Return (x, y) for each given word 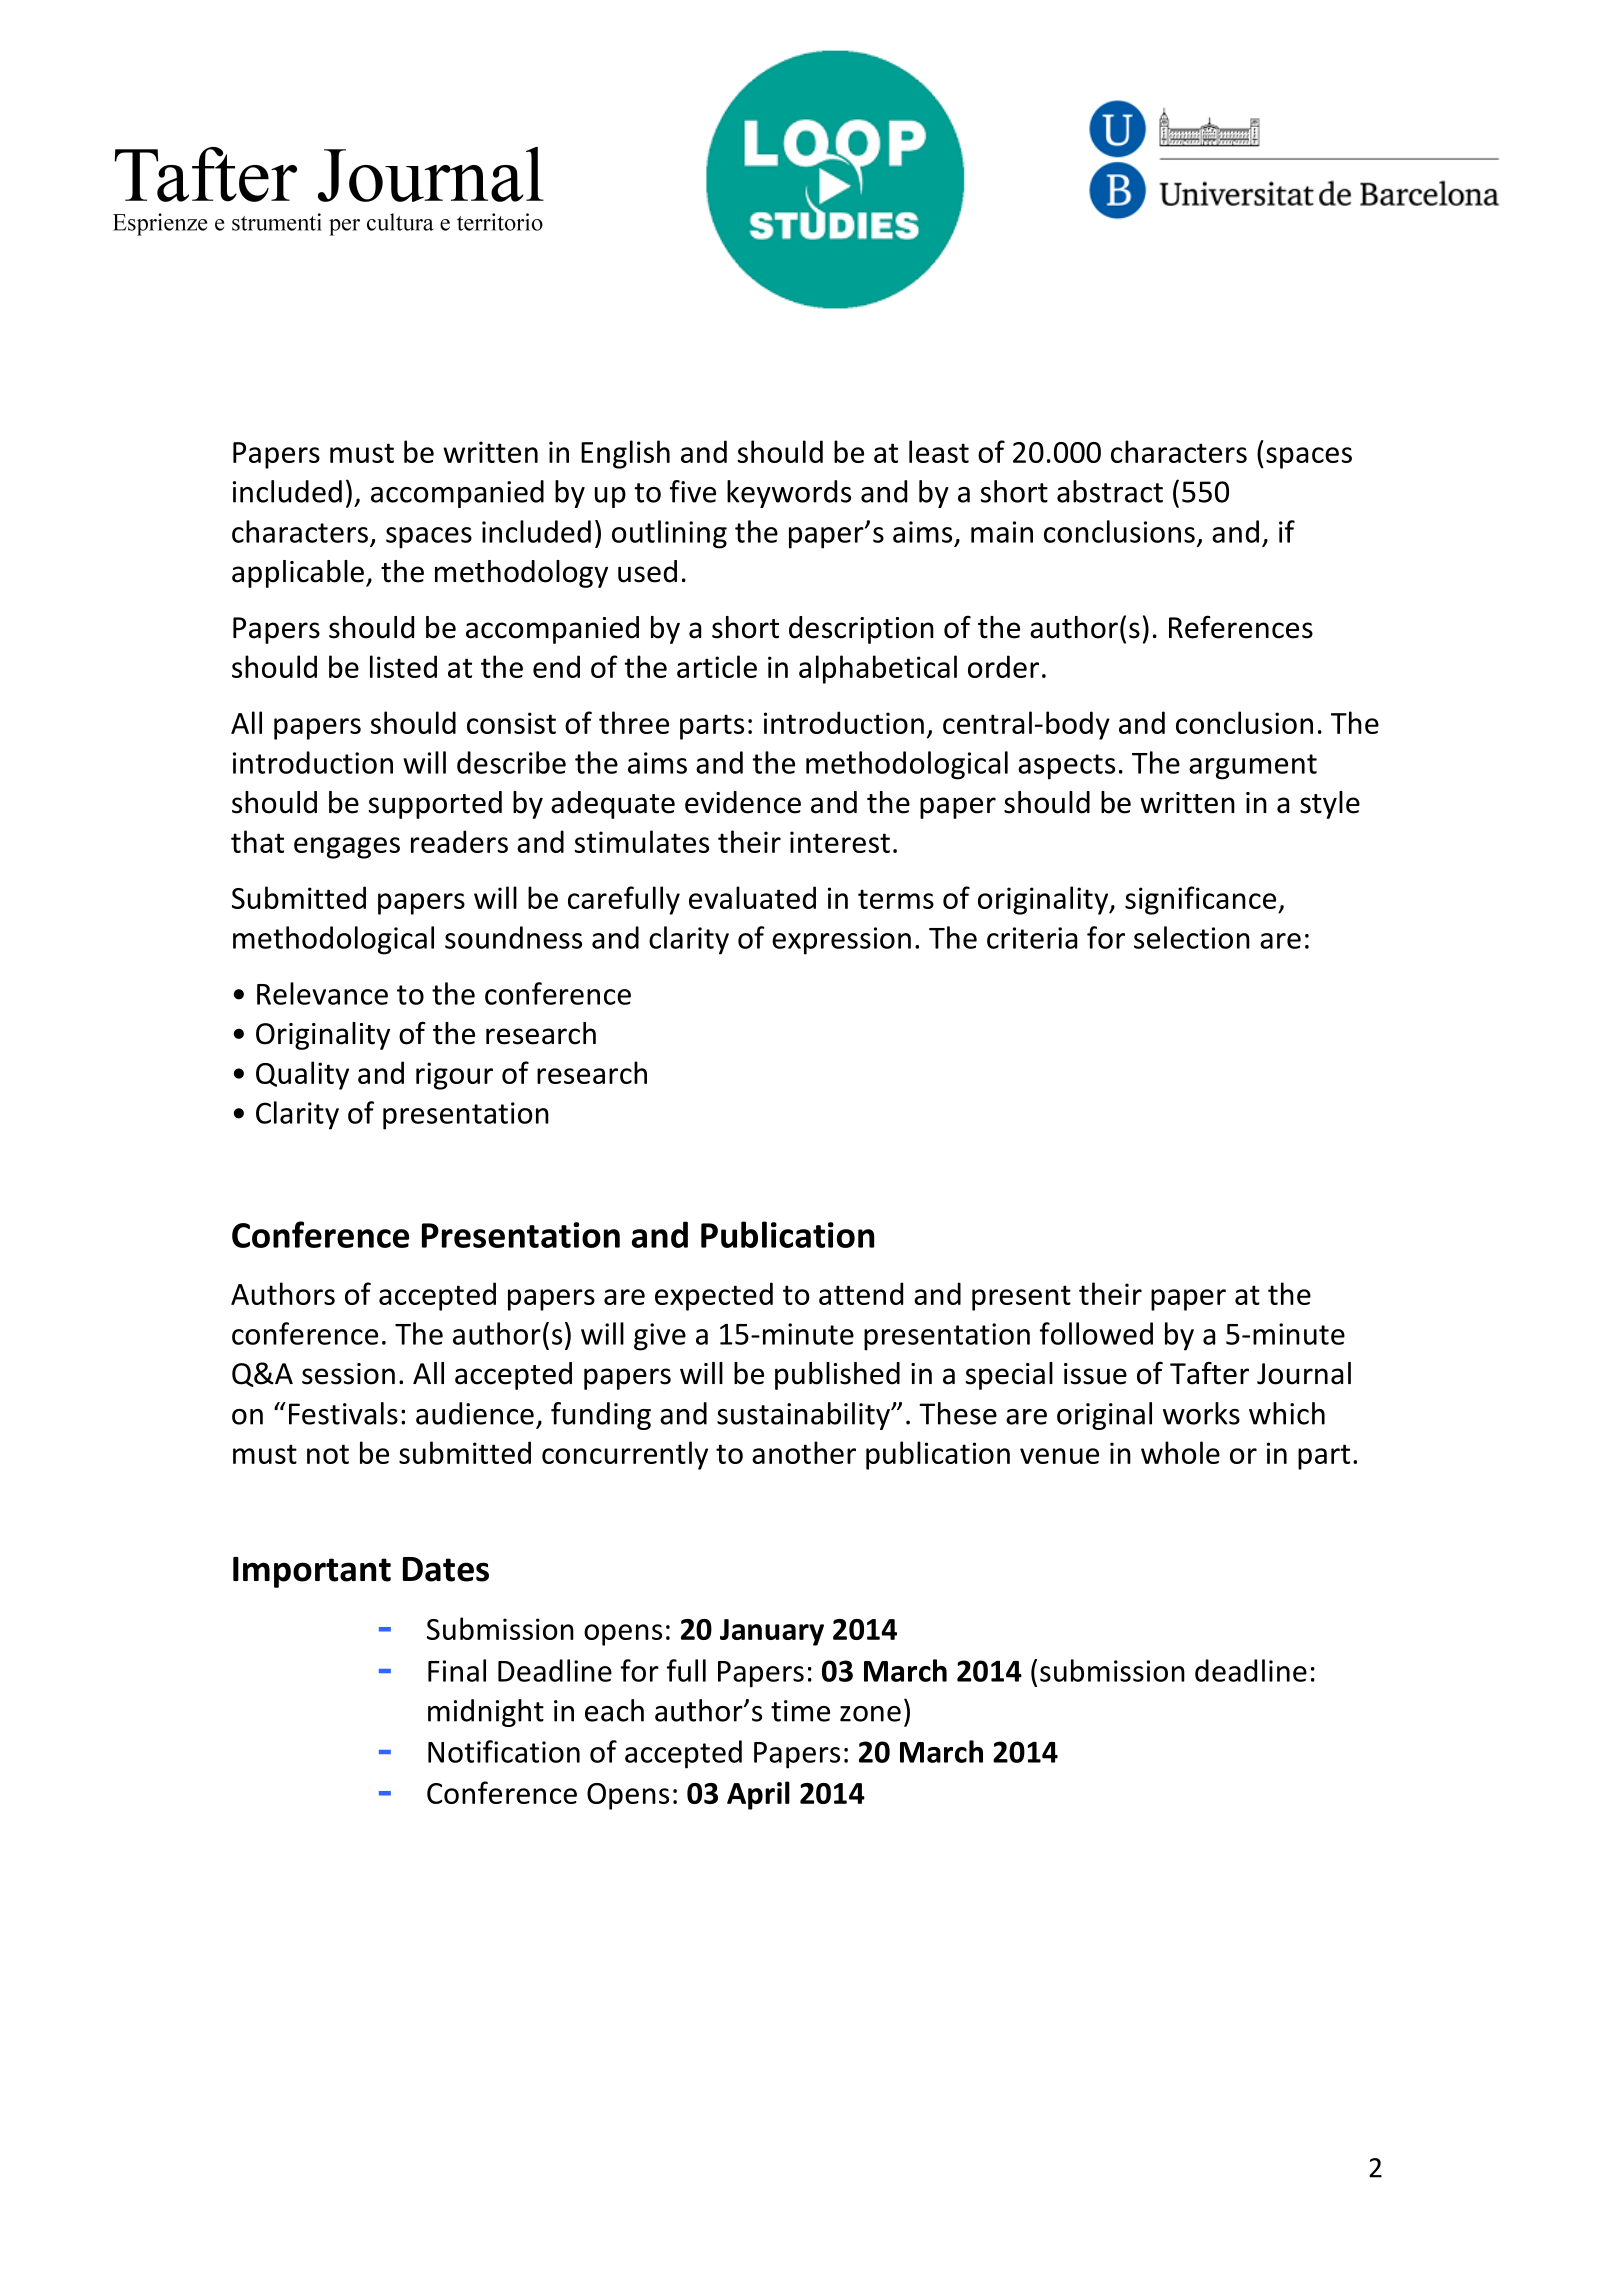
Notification (504, 1751)
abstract (1110, 491)
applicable (298, 574)
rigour (454, 1076)
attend (861, 1293)
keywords (789, 494)
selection (1192, 937)
